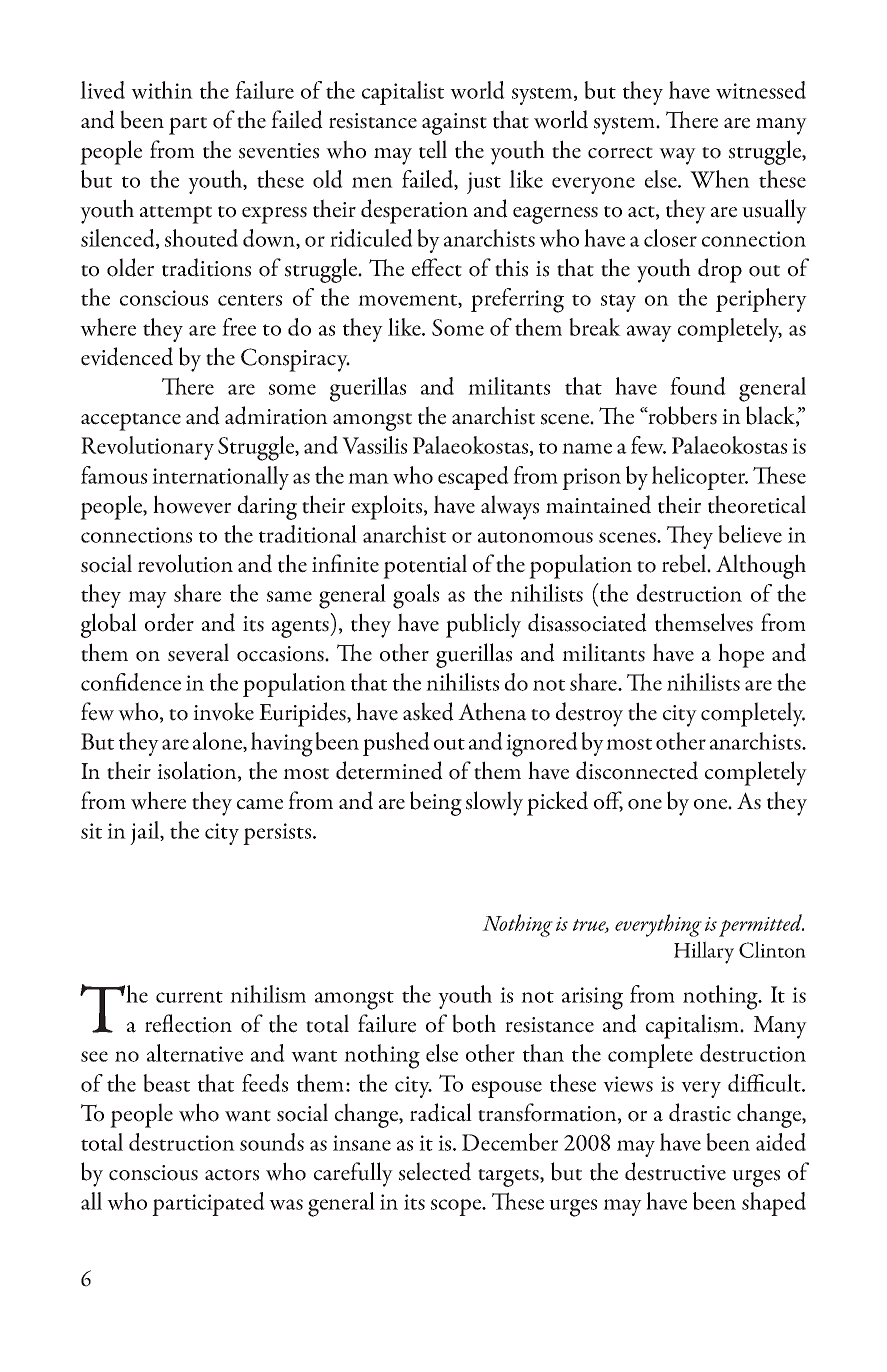  Describe the element at coordinates (232, 1175) in the screenshot. I see `actors` at that location.
